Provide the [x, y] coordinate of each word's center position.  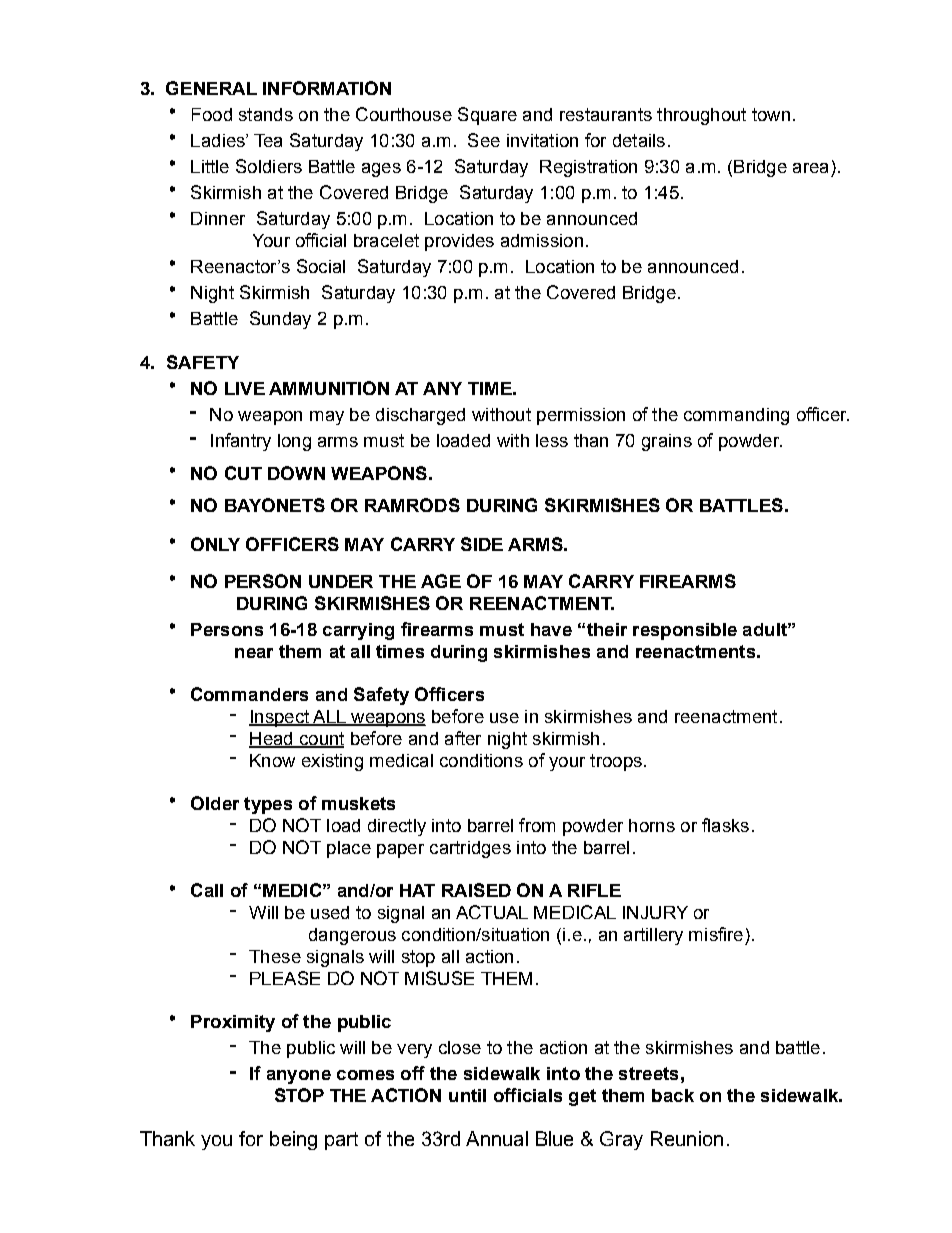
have [551, 629]
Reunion [687, 1138]
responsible [685, 631]
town [771, 114]
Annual [497, 1138]
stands [266, 114]
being [293, 1140]
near [254, 653]
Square [487, 116]
